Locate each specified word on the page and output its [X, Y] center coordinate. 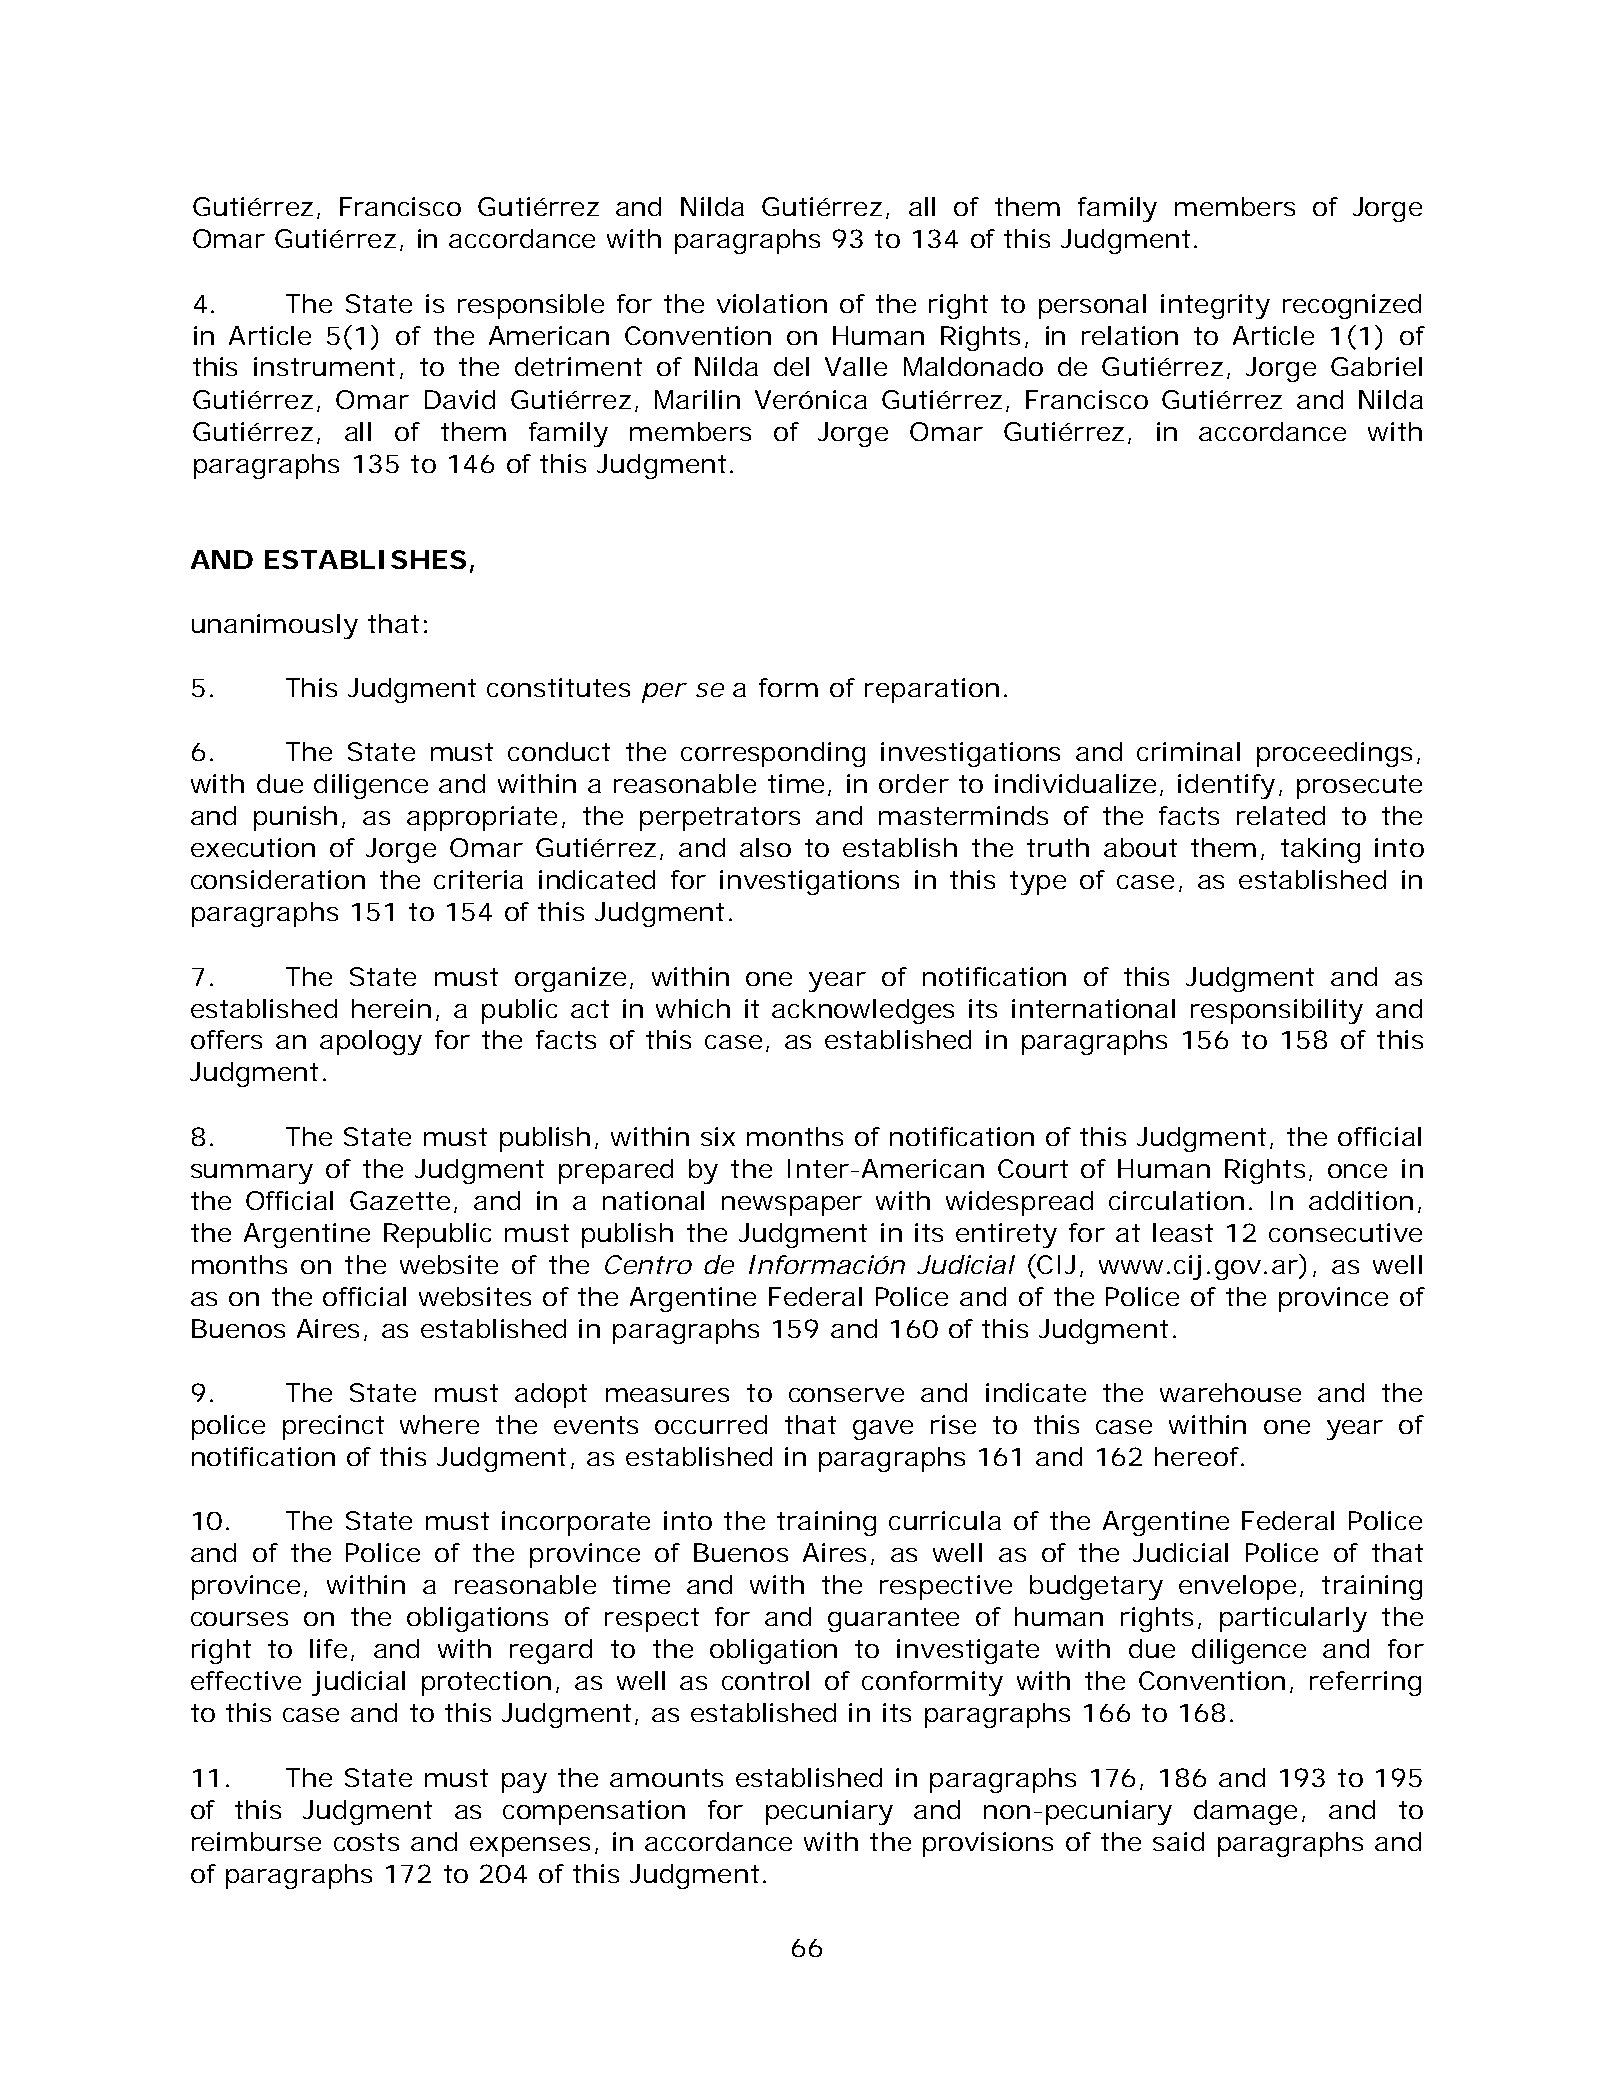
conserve [846, 1395]
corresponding [773, 754]
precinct [333, 1427]
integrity [1215, 306]
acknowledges [863, 1011]
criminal [1188, 751]
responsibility [1277, 1011]
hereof [1199, 1456]
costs [366, 1842]
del [791, 366]
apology [371, 1042]
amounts [666, 1778]
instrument [324, 366]
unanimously [275, 626]
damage [1245, 1812]
